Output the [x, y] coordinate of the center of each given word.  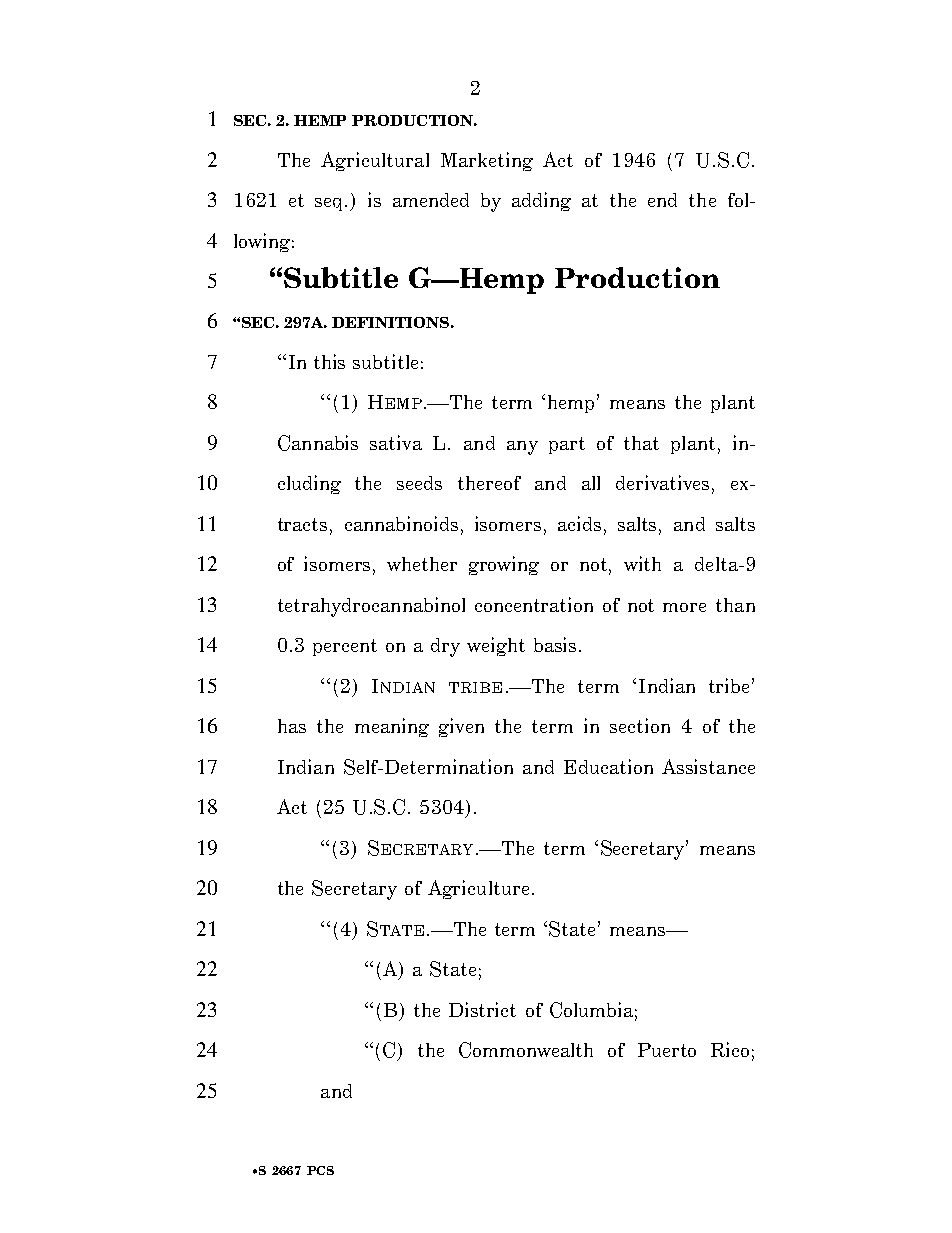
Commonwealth [526, 1050]
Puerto [667, 1050]
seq [330, 204]
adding [541, 201]
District [482, 1009]
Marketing [487, 161]
